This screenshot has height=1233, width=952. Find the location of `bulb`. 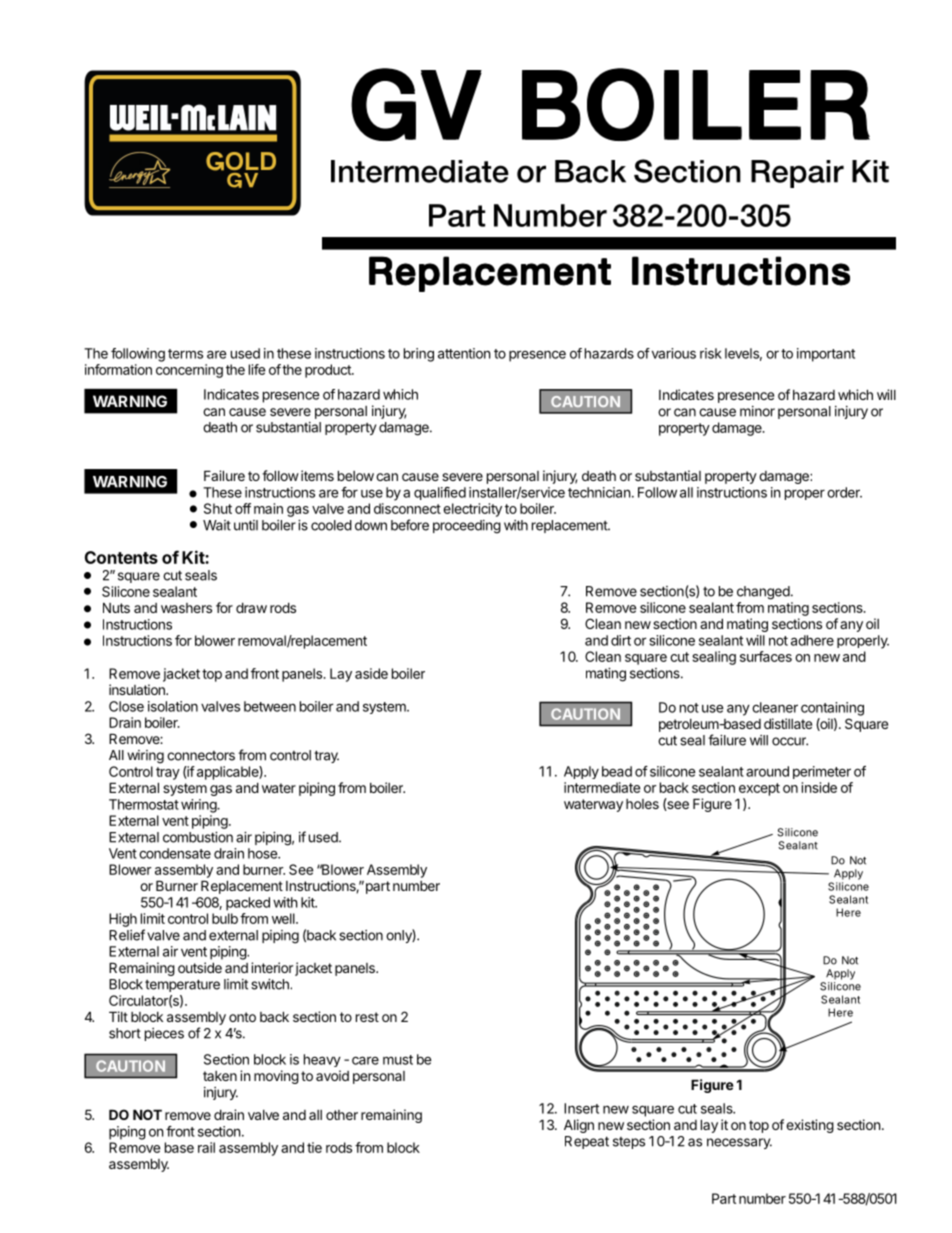

bulb is located at coordinates (225, 918).
